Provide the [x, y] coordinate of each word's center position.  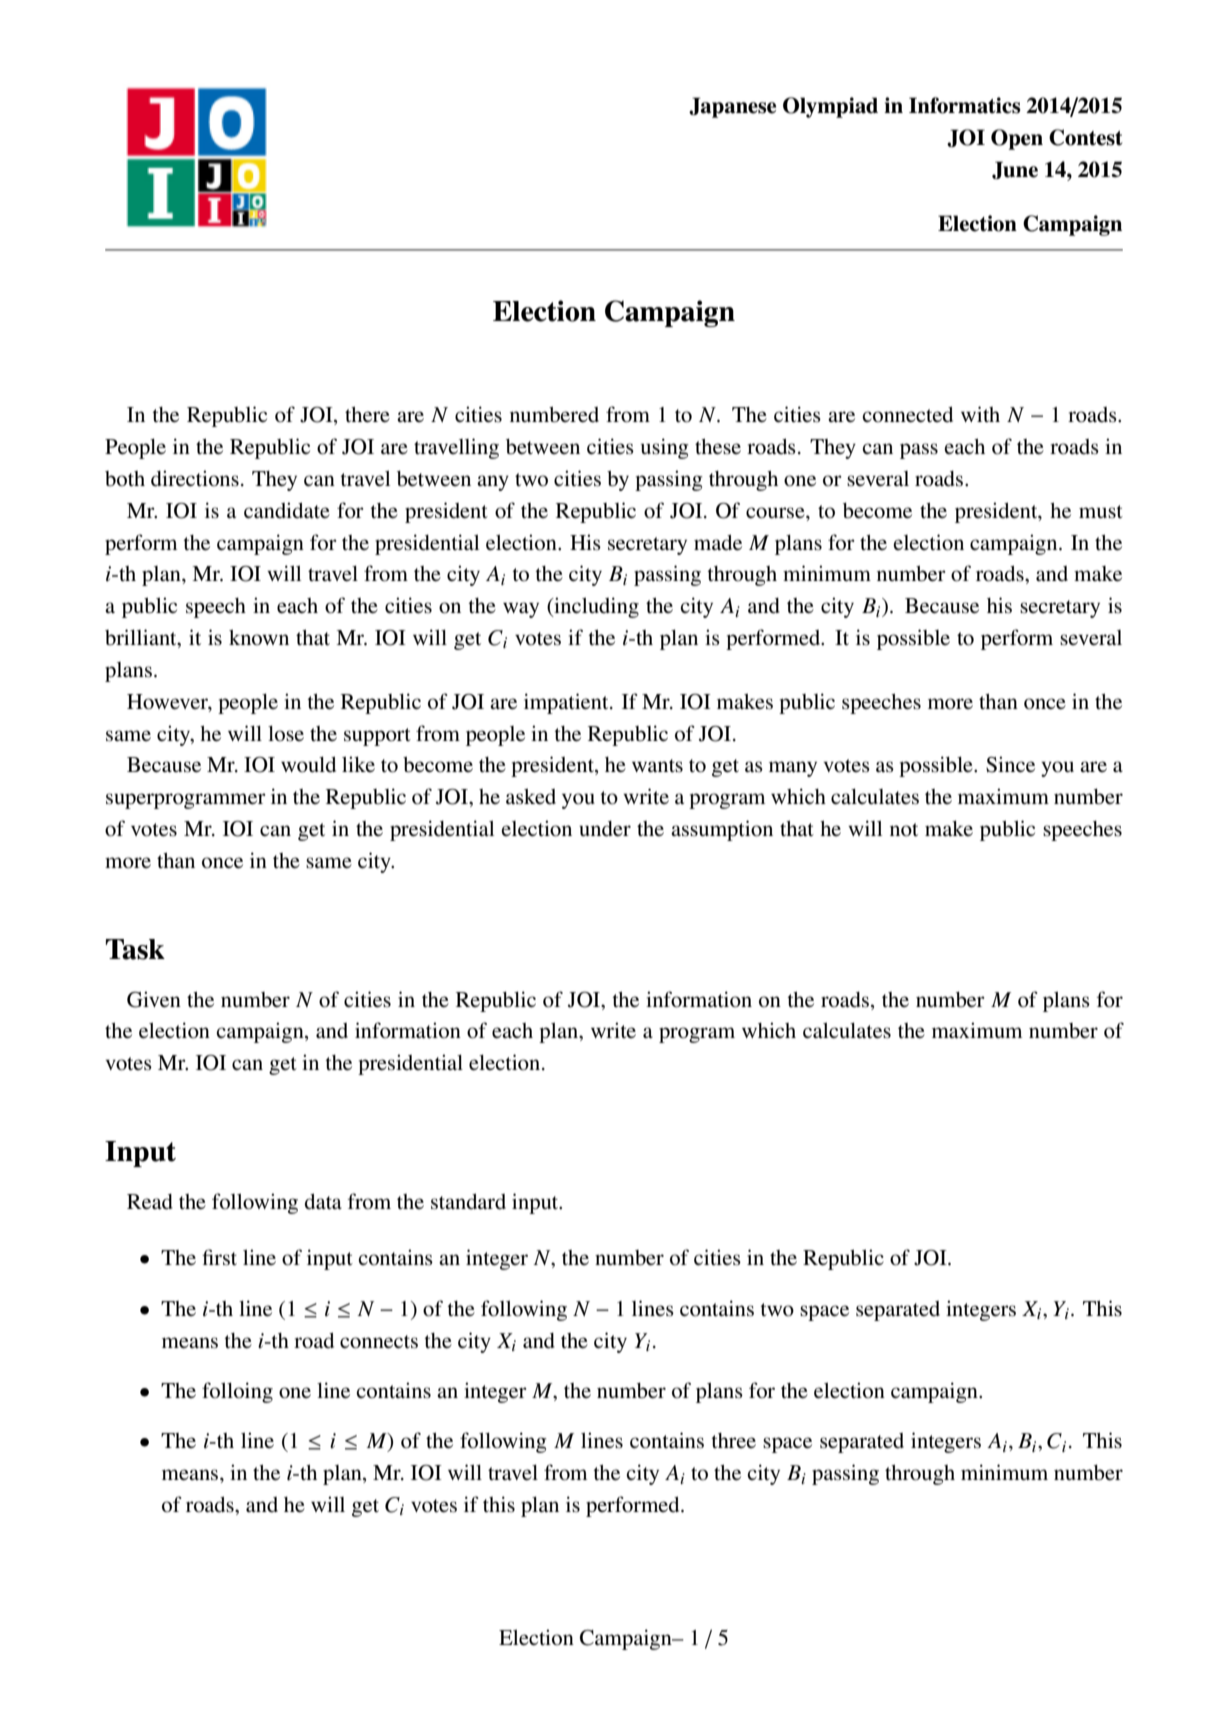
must [1101, 511]
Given [154, 999]
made [718, 542]
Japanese [732, 107]
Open [1017, 139]
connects [379, 1342]
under [605, 829]
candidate [287, 510]
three [733, 1440]
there [367, 414]
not [904, 830]
